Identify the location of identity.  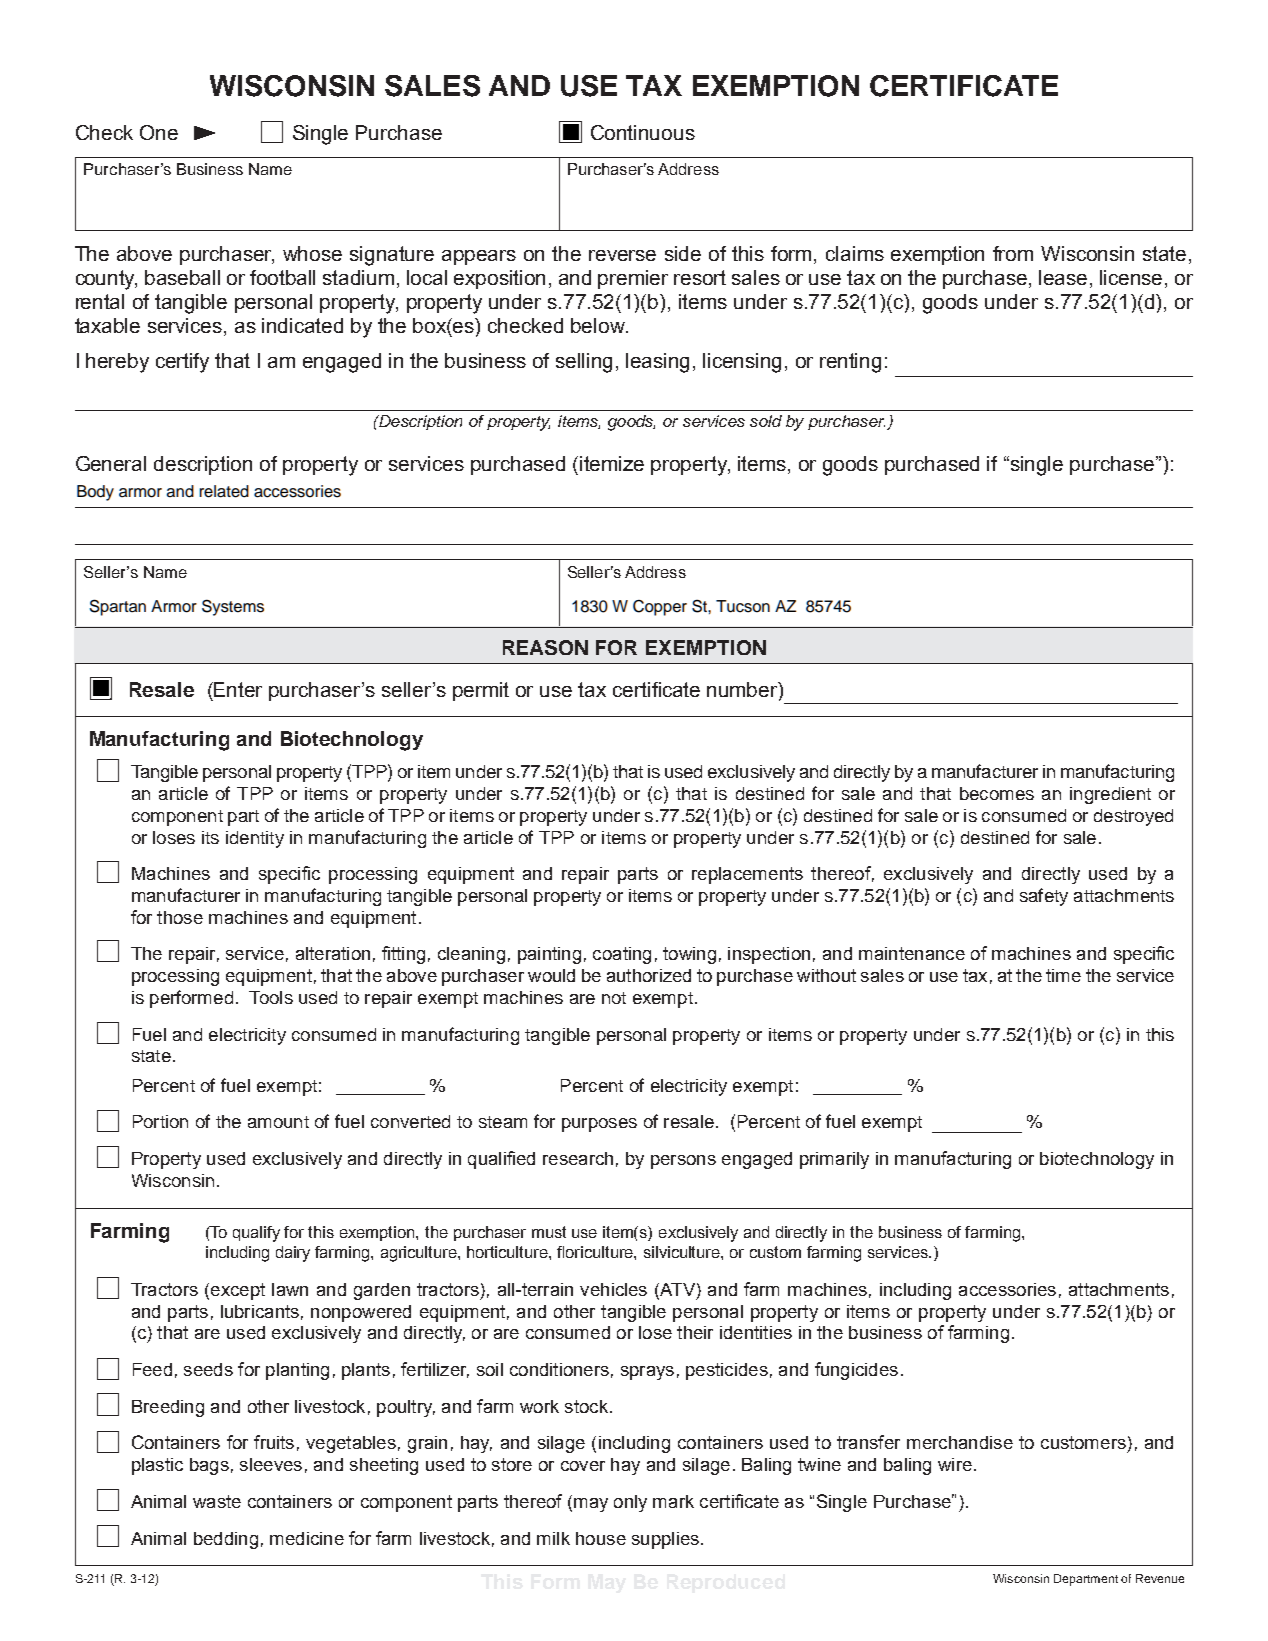
(255, 839).
